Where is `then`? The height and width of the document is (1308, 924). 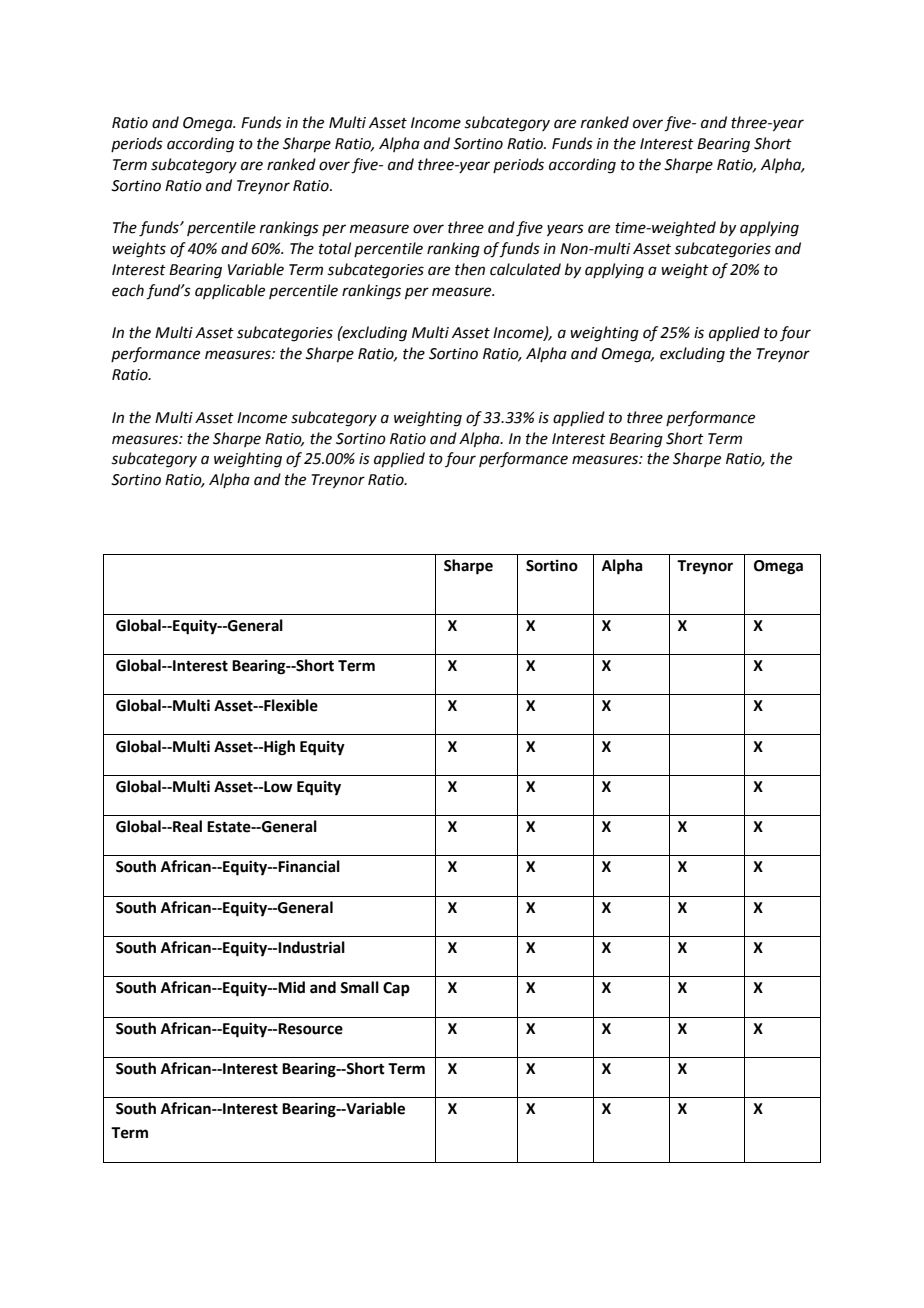 then is located at coordinates (470, 269).
